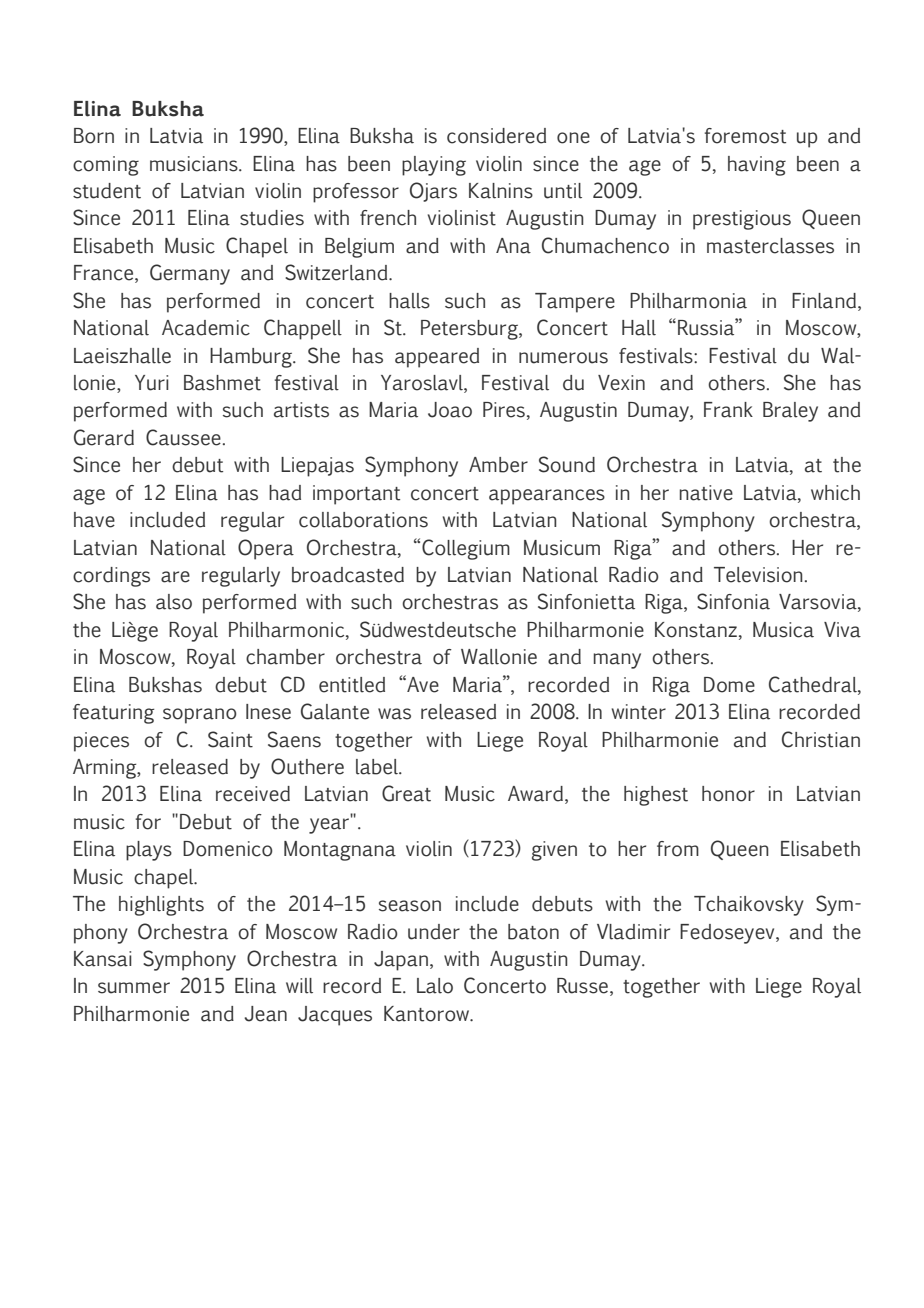 The width and height of the page is (924, 1308). I want to click on soprano, so click(199, 716).
